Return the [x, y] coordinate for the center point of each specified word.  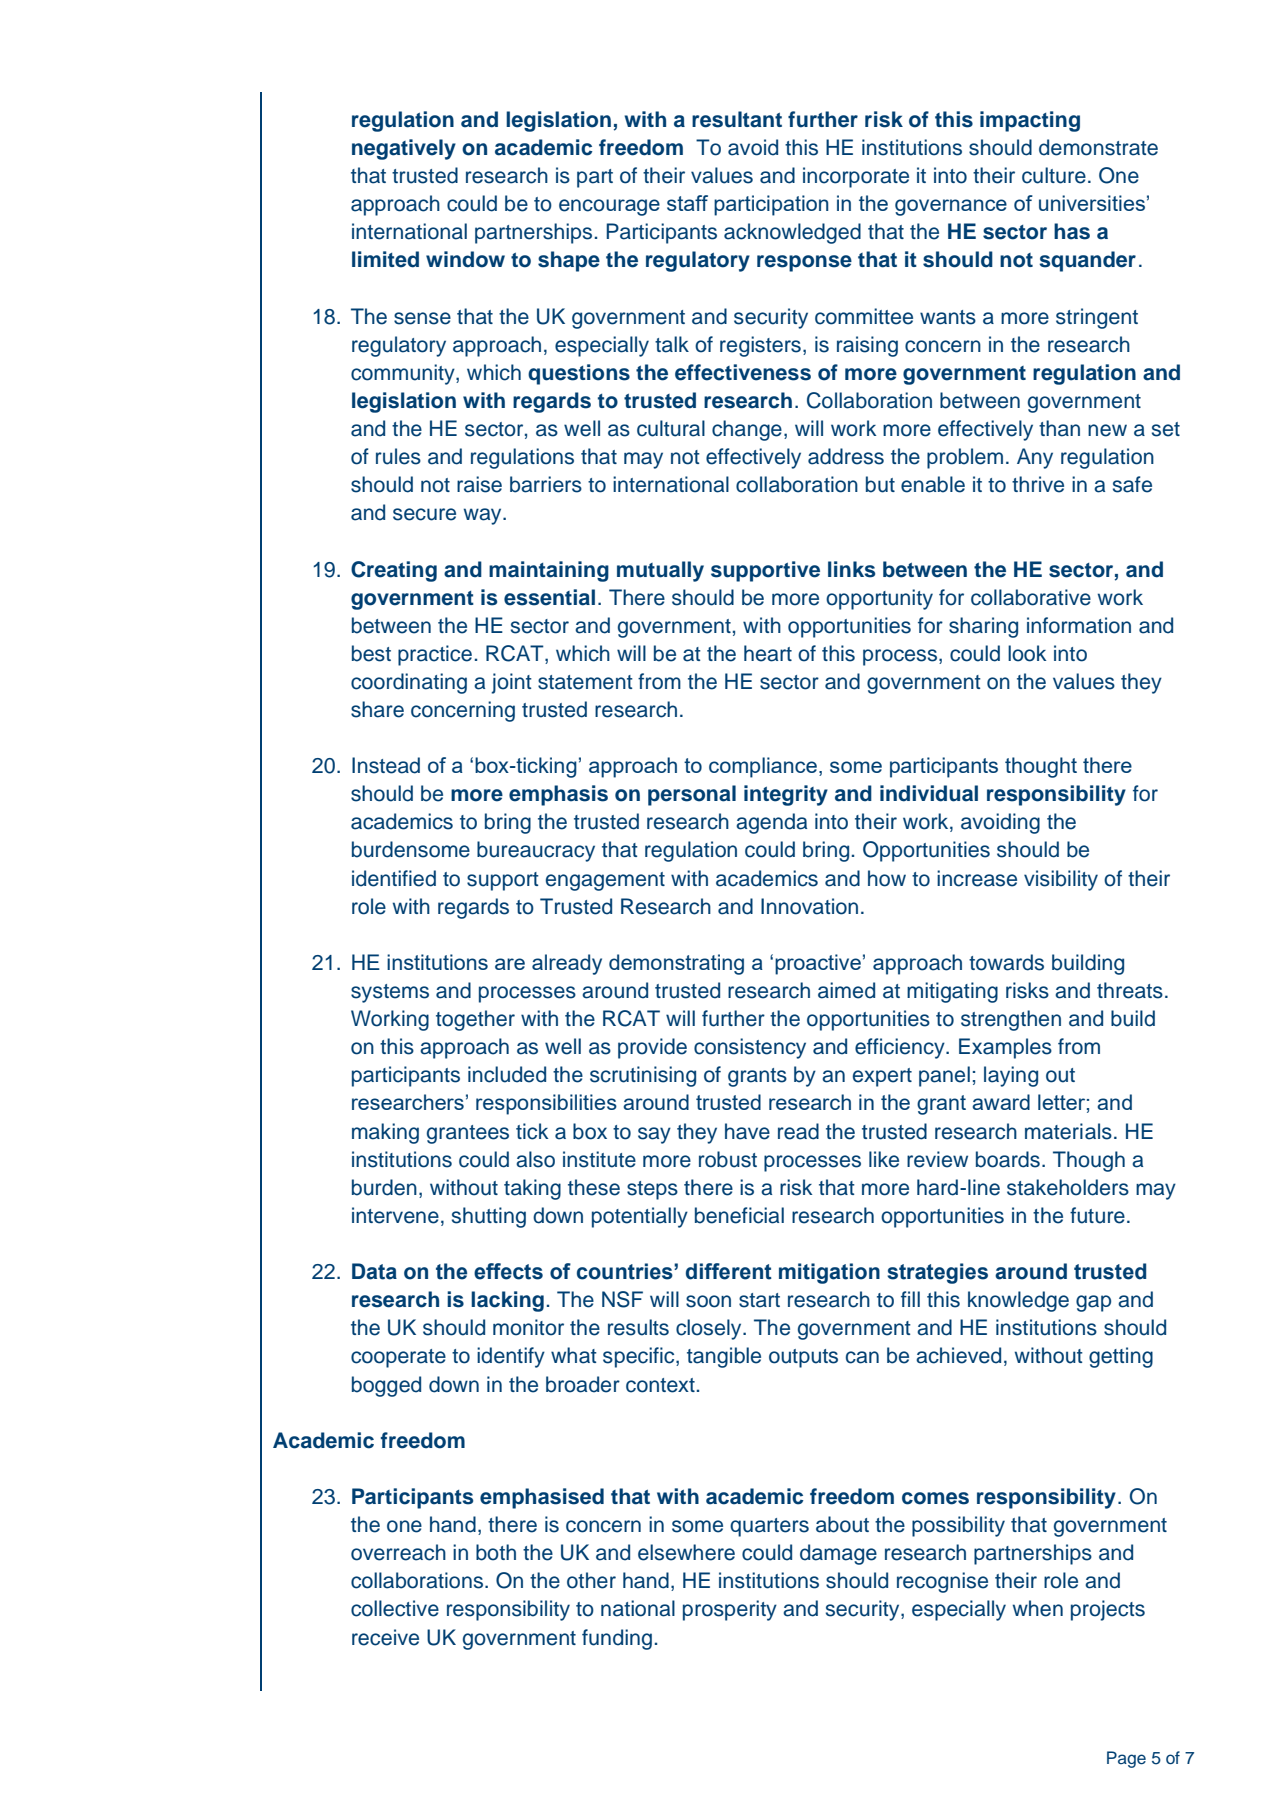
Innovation [809, 906]
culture [1054, 175]
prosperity [730, 1610]
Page [1126, 1759]
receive [385, 1637]
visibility [1061, 880]
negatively [404, 149]
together [475, 1020]
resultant [737, 119]
